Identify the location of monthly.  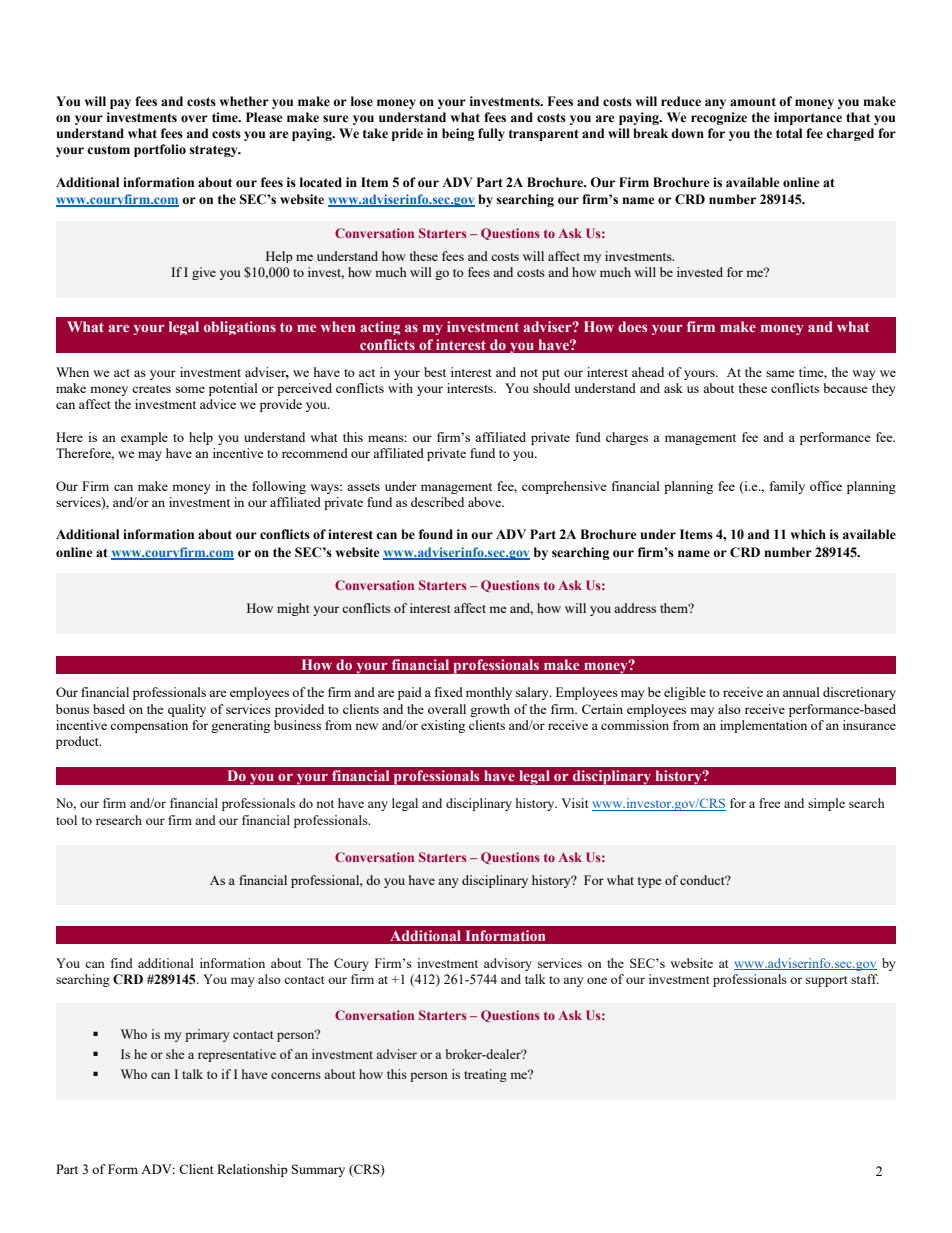
(489, 693).
